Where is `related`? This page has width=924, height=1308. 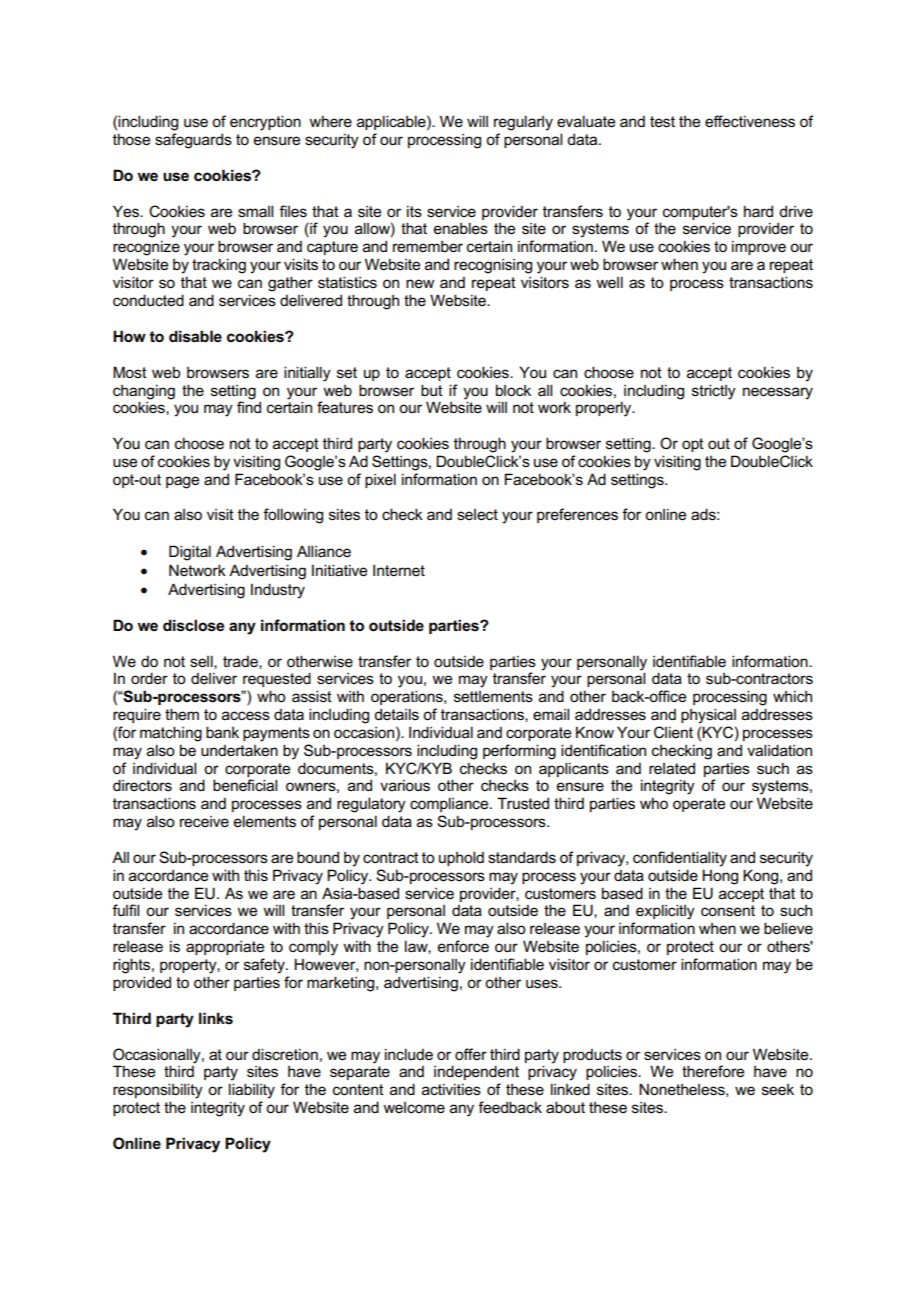 related is located at coordinates (672, 768).
